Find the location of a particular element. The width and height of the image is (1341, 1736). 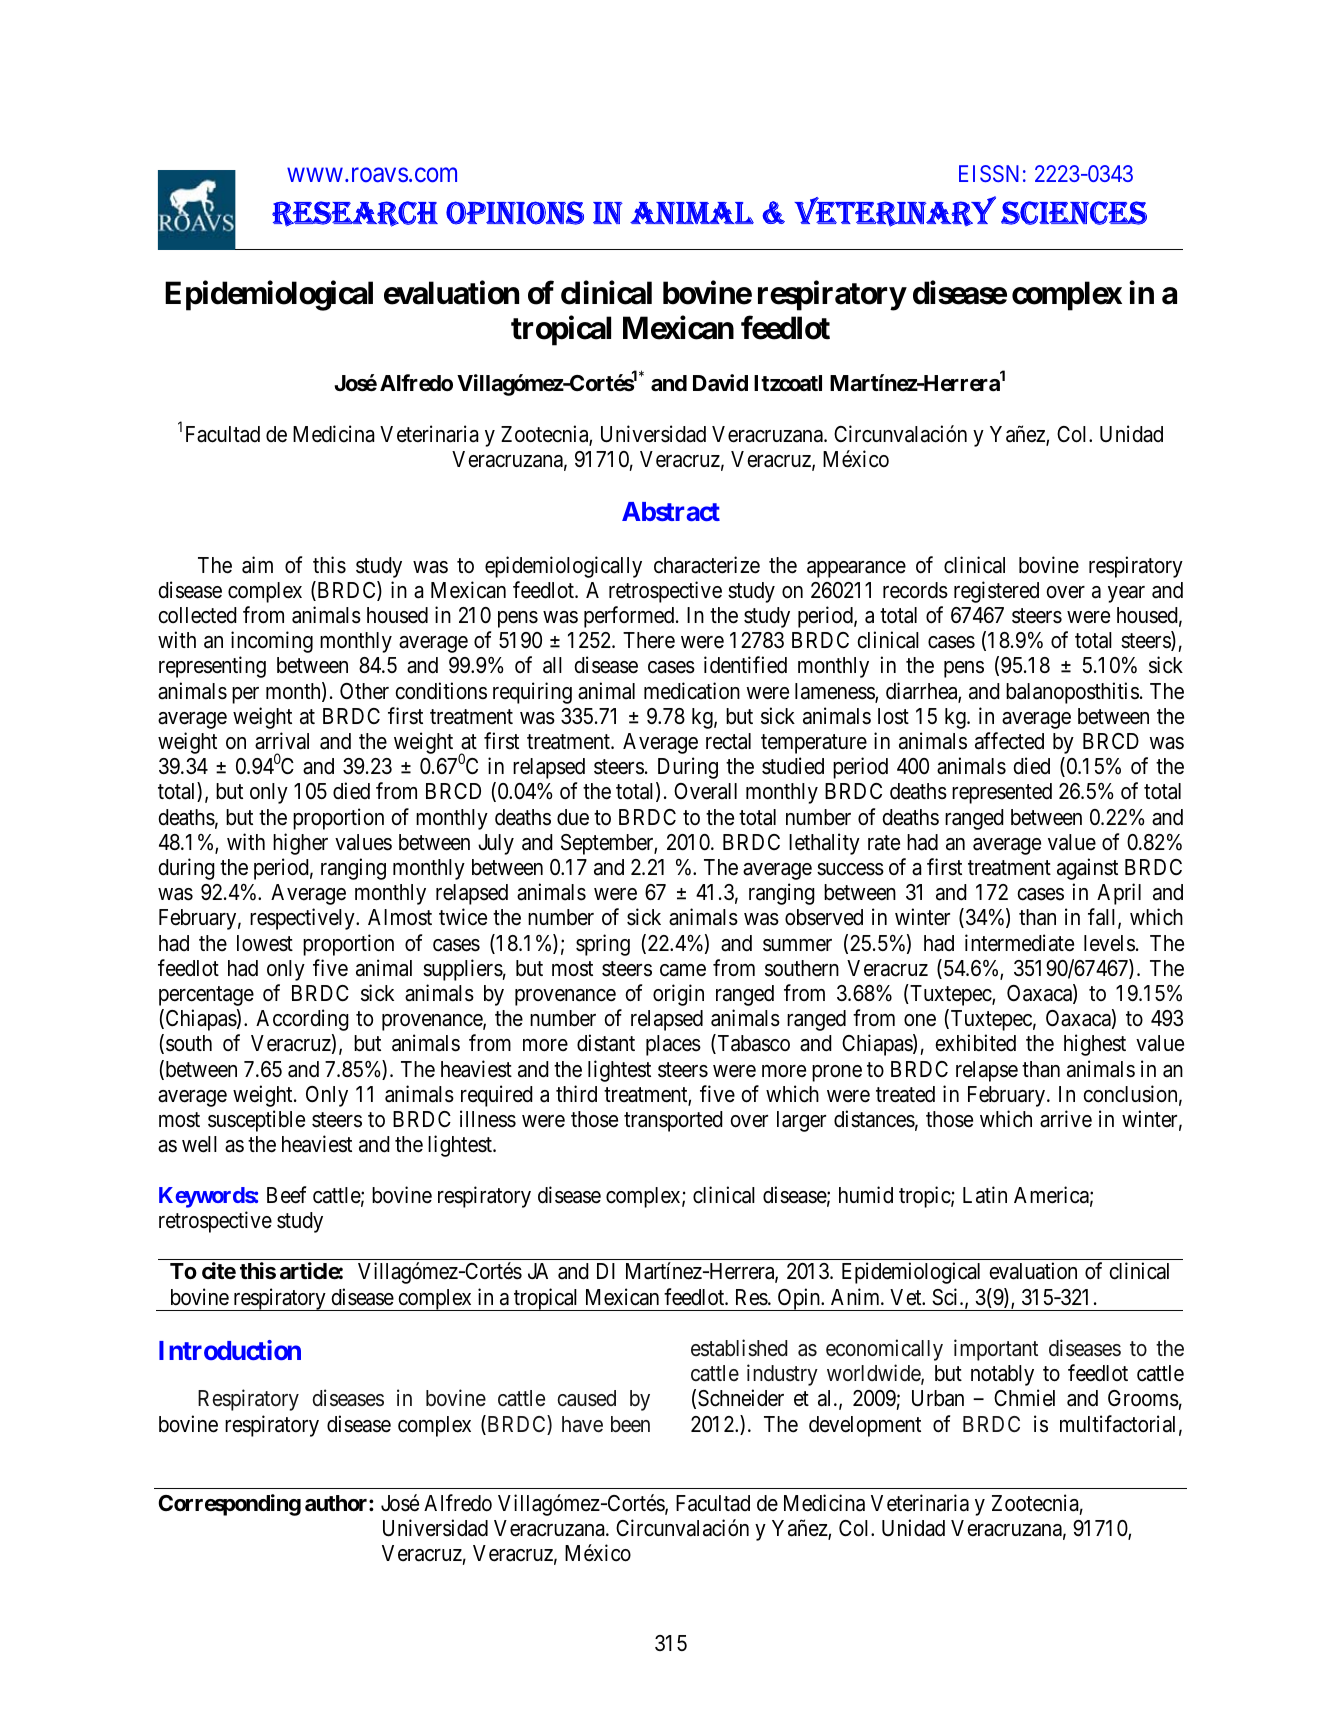

been is located at coordinates (630, 1424).
